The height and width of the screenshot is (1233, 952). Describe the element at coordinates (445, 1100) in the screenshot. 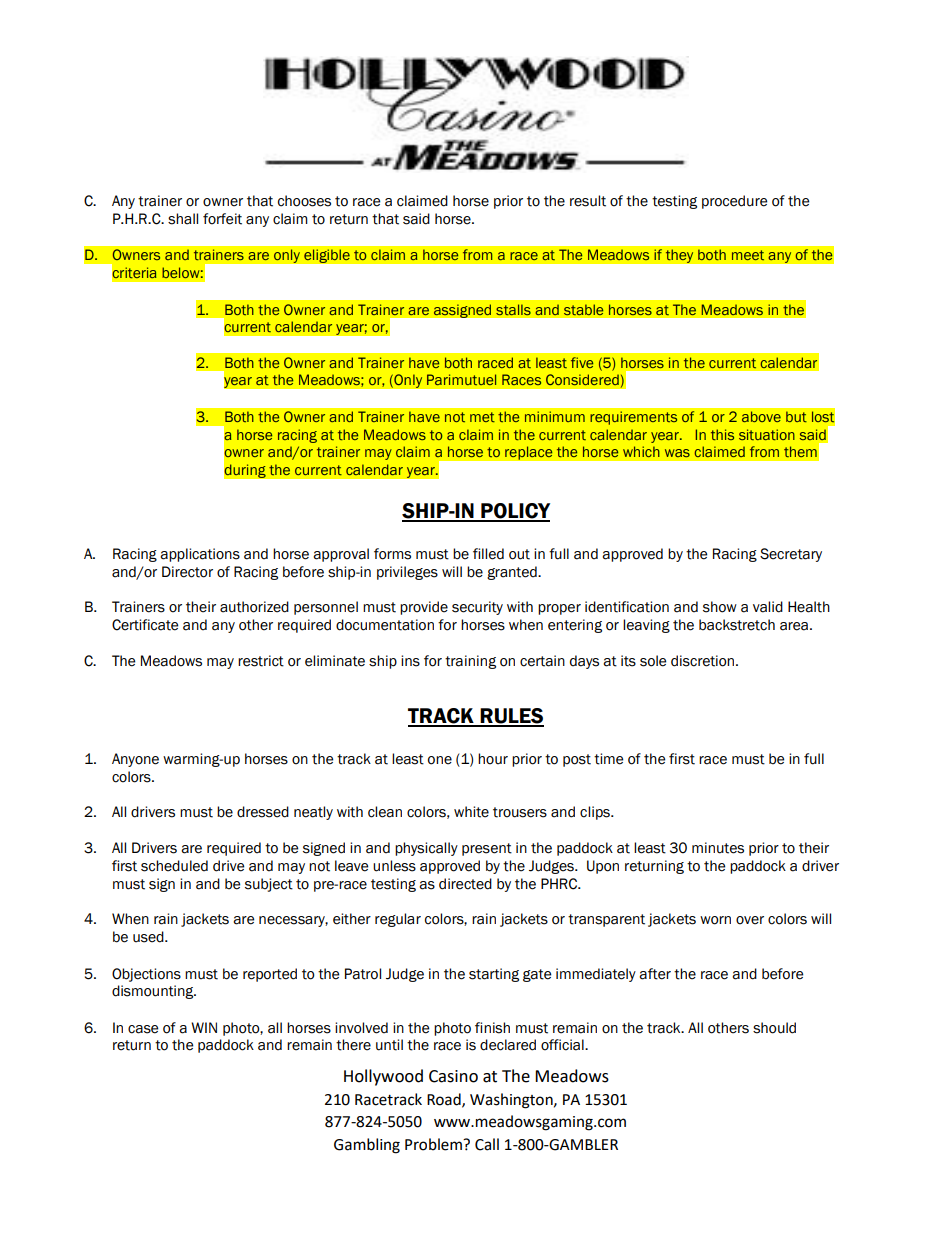

I see `Road` at that location.
